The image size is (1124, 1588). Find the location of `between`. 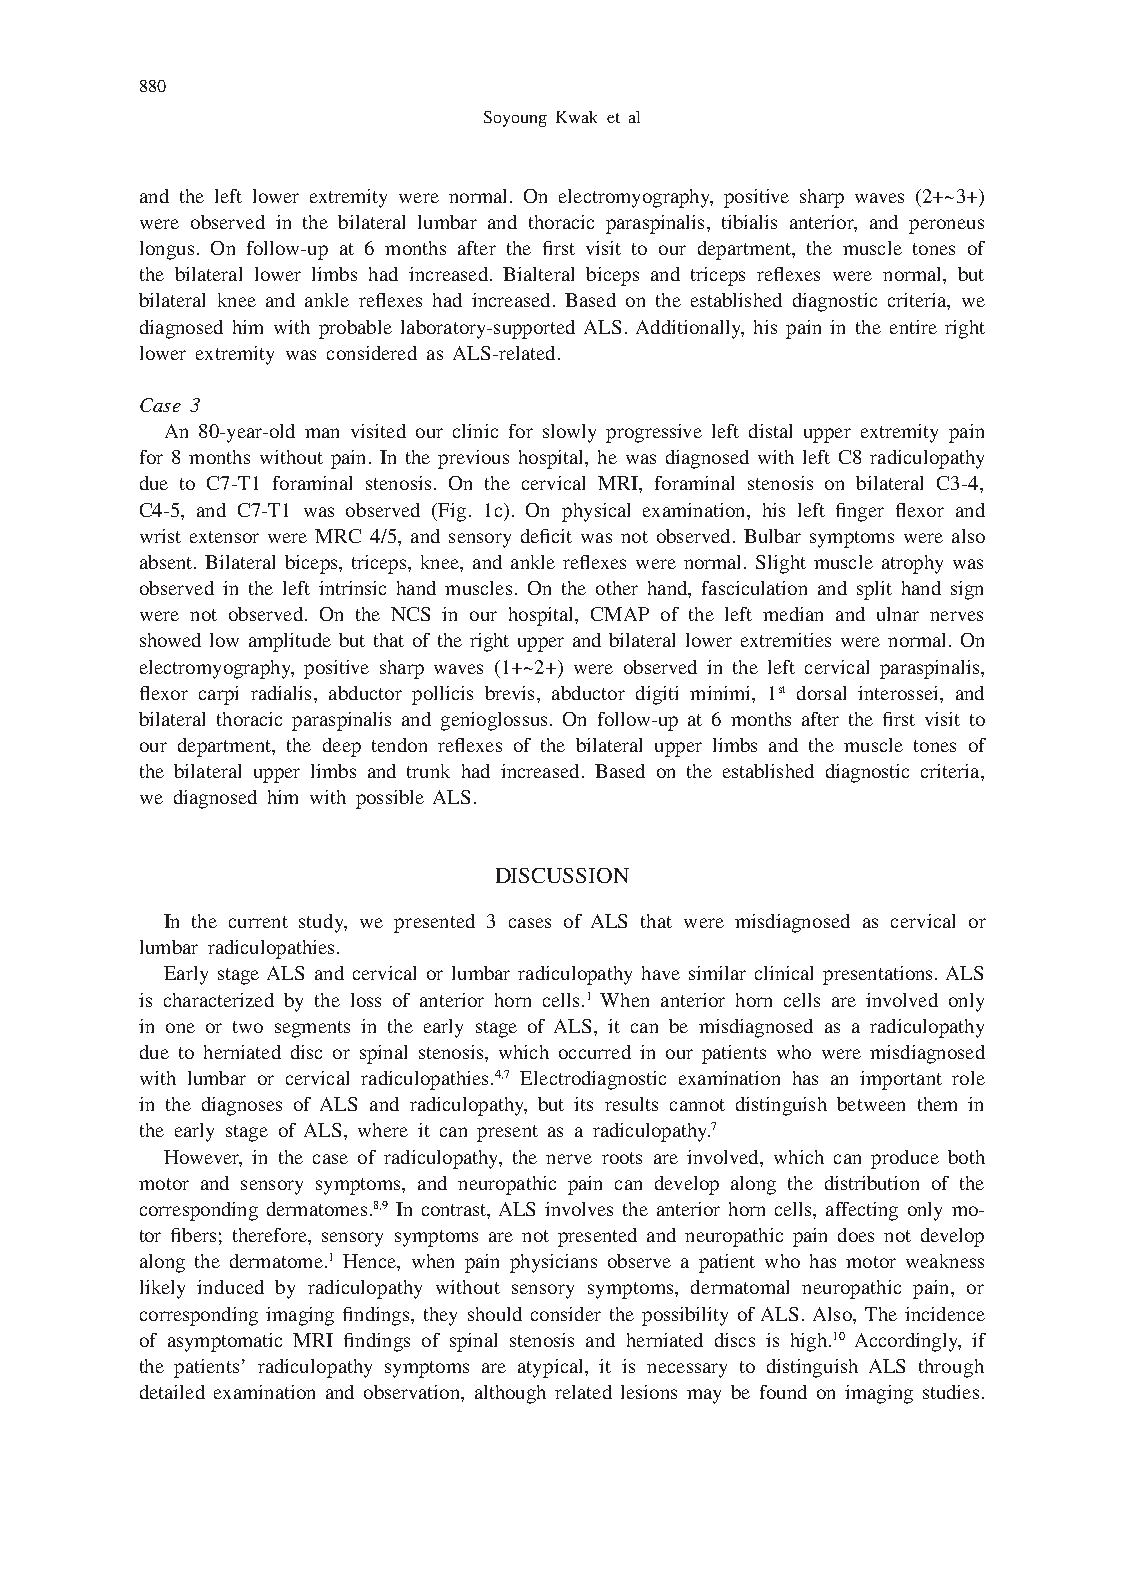

between is located at coordinates (871, 1104).
